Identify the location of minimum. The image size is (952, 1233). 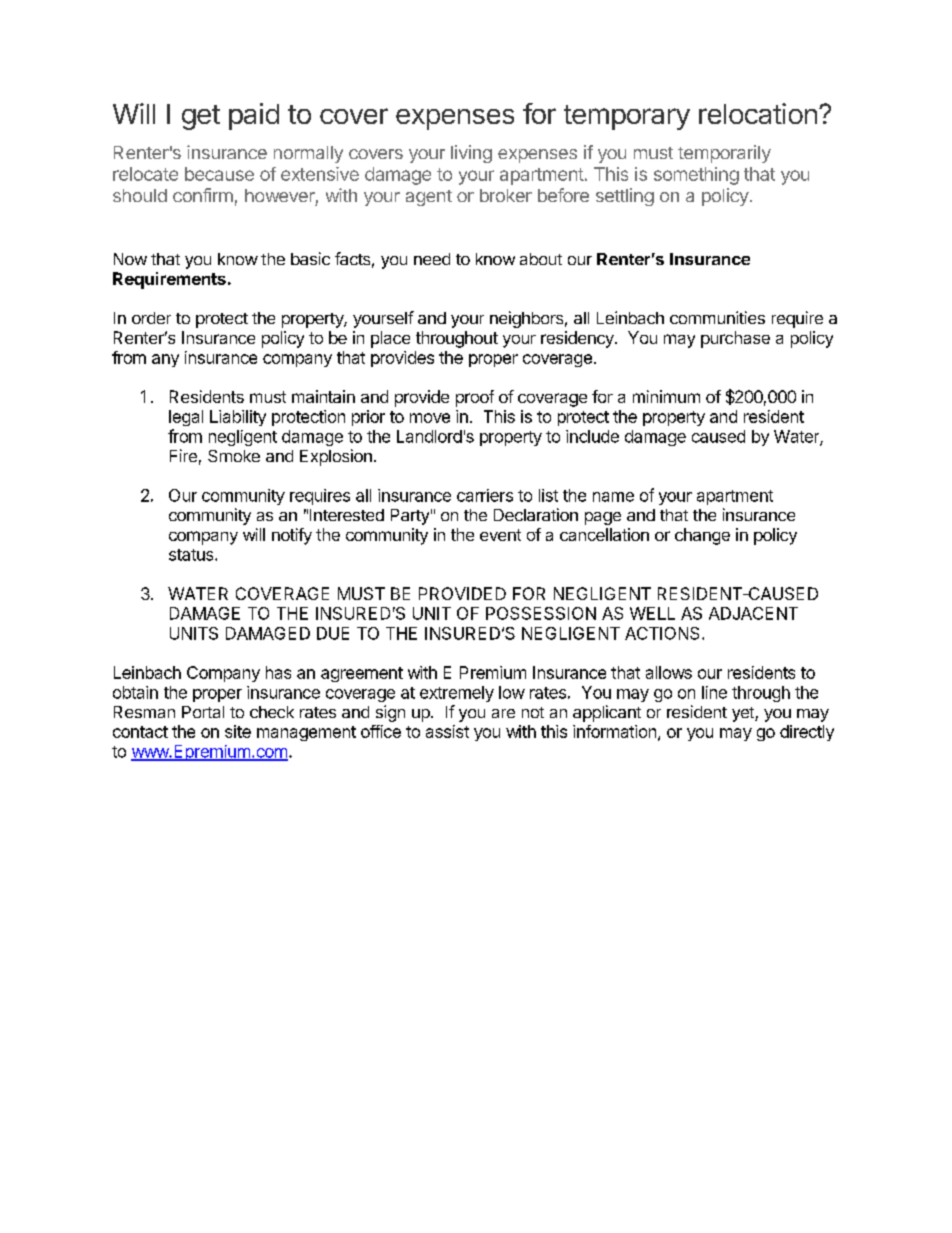
(666, 396).
